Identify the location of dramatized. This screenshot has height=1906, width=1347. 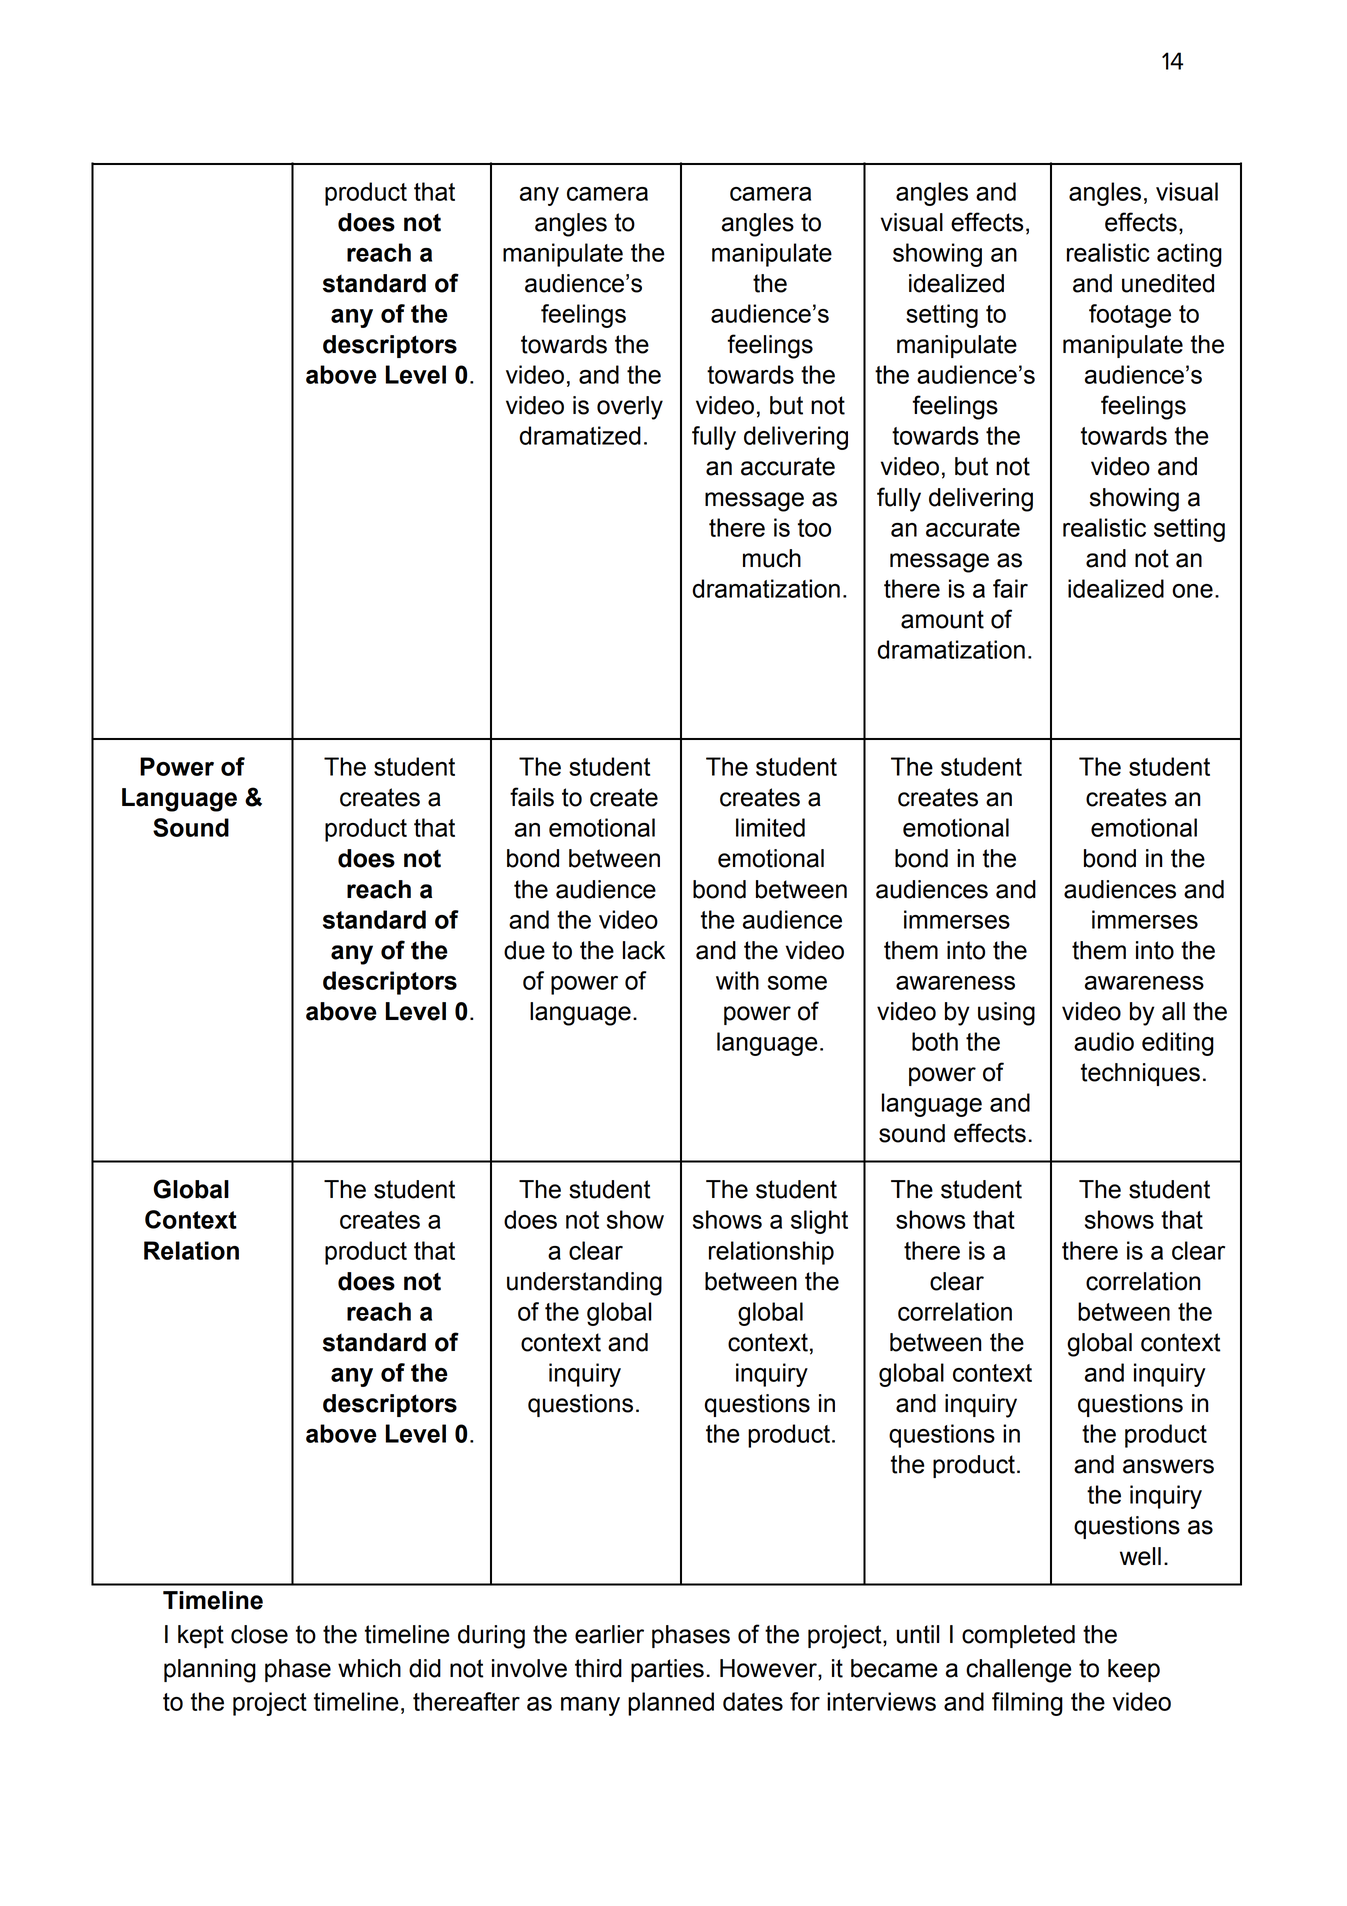
(580, 435).
